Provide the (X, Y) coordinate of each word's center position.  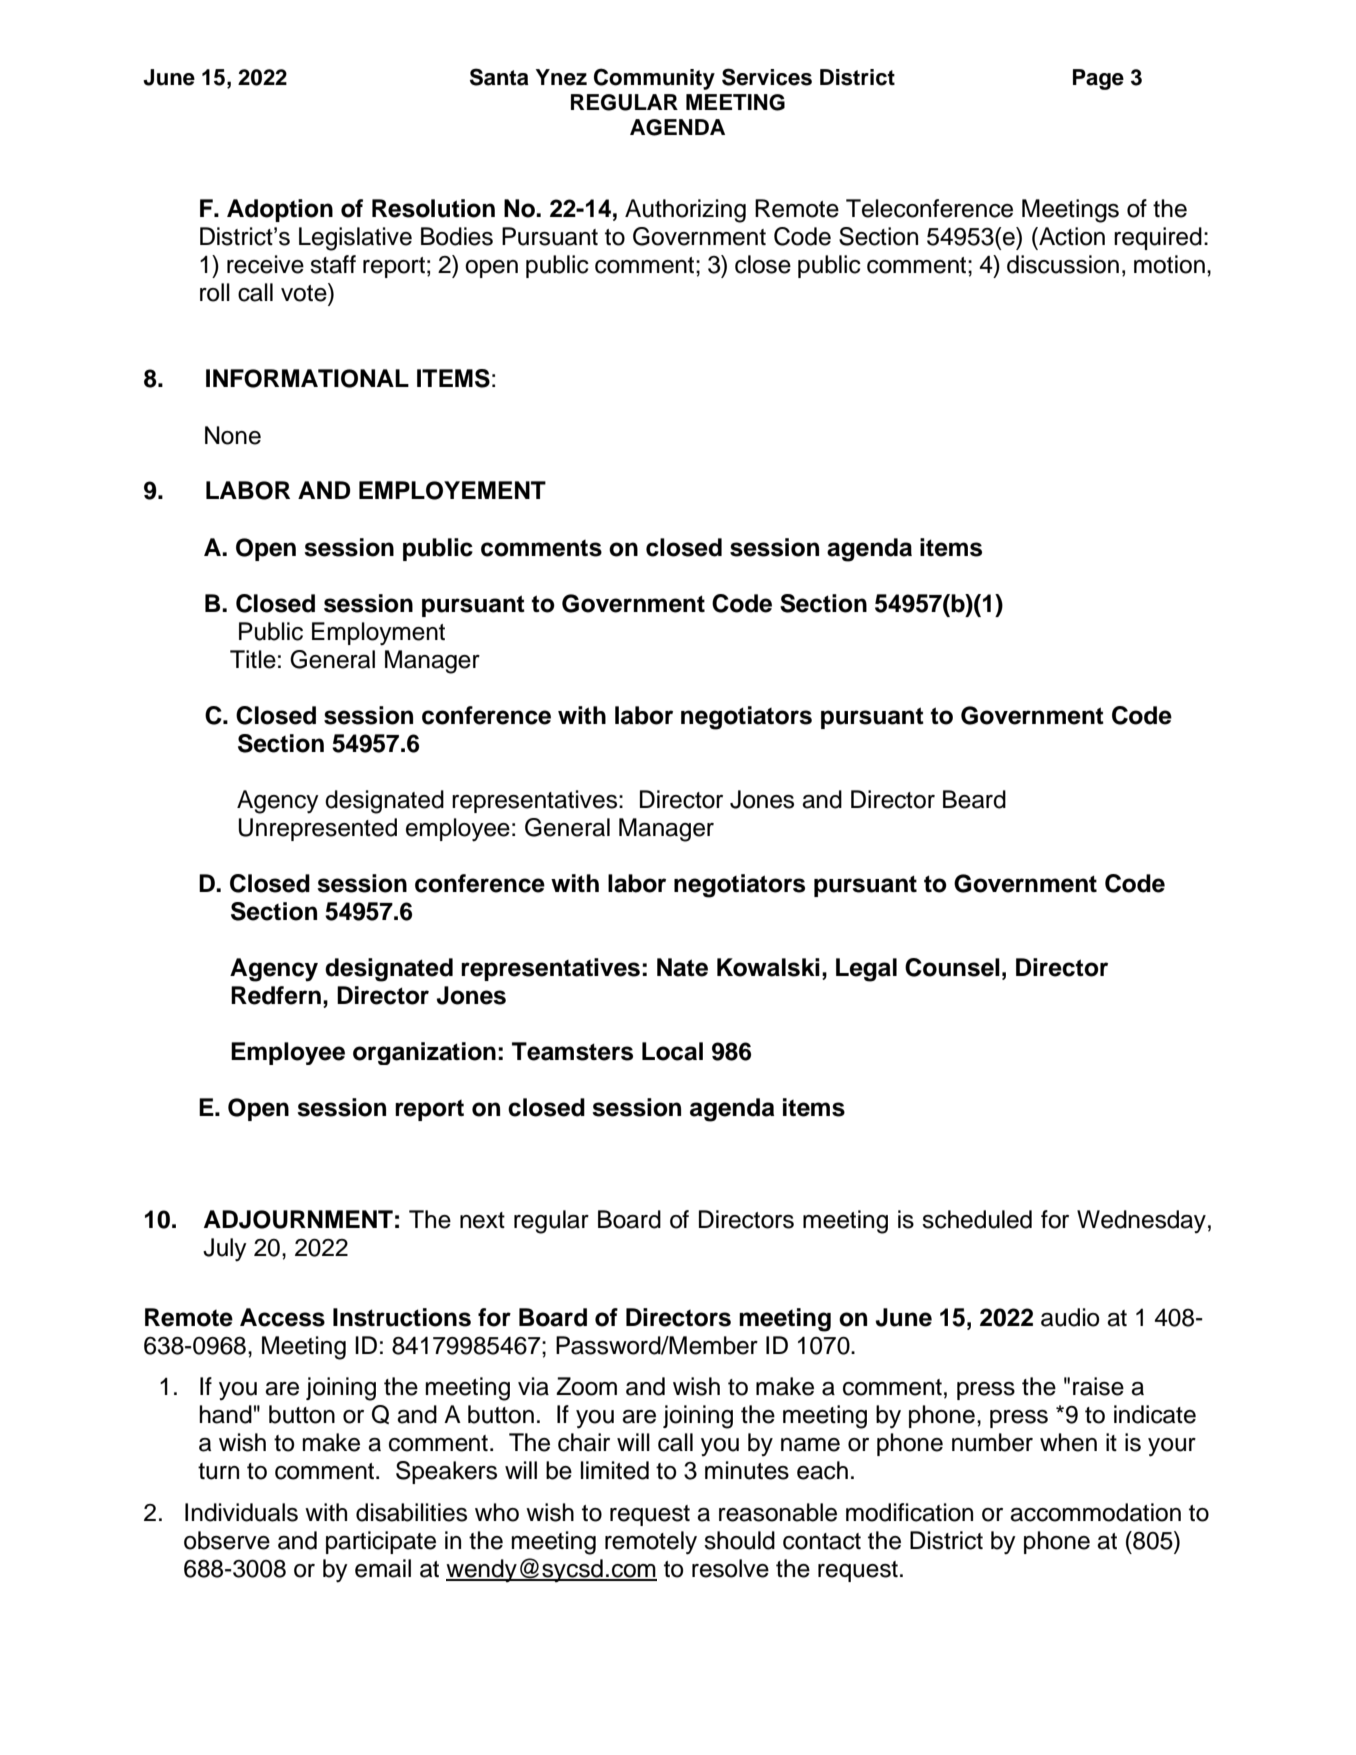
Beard (974, 799)
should (739, 1540)
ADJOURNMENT (298, 1219)
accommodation (1095, 1512)
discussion (1063, 264)
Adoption (280, 210)
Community (654, 79)
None (233, 435)
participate (381, 1542)
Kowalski (768, 967)
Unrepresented (318, 829)
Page (1098, 79)
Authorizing (685, 211)
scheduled (977, 1219)
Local (672, 1051)
